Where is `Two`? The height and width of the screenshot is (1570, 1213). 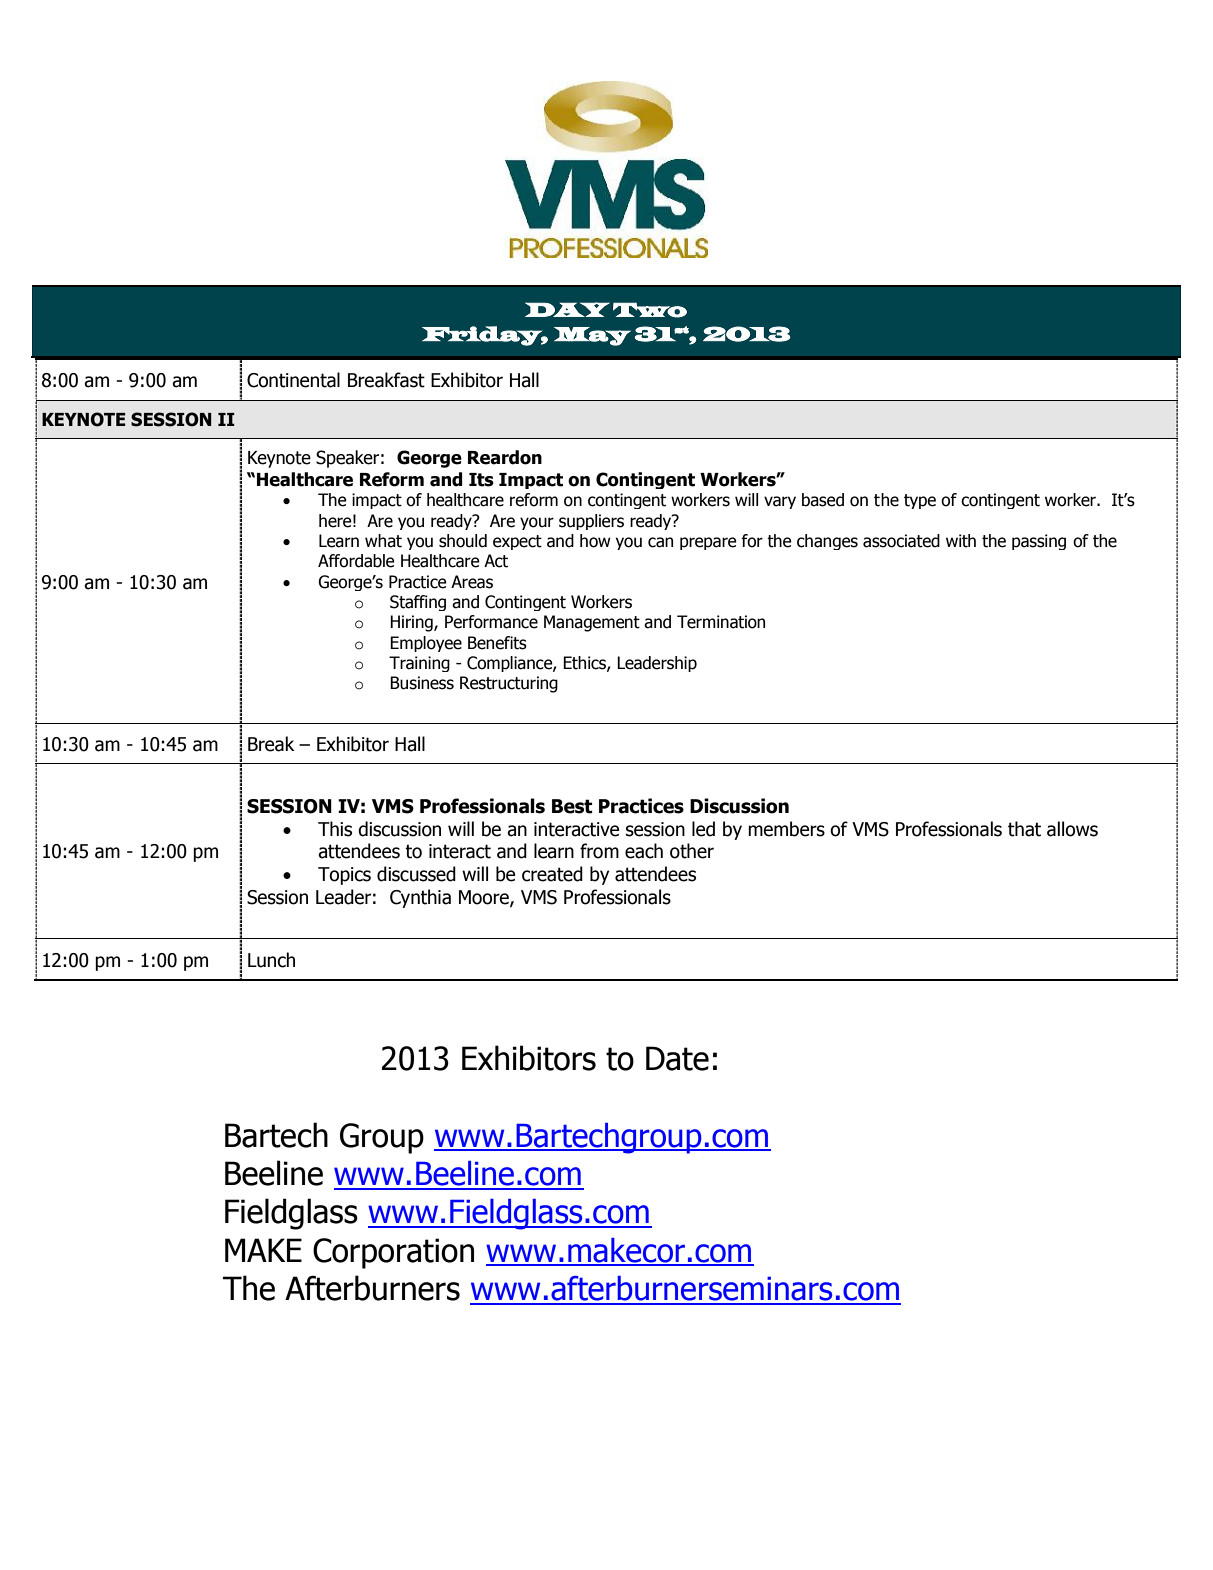
Two is located at coordinates (650, 310).
